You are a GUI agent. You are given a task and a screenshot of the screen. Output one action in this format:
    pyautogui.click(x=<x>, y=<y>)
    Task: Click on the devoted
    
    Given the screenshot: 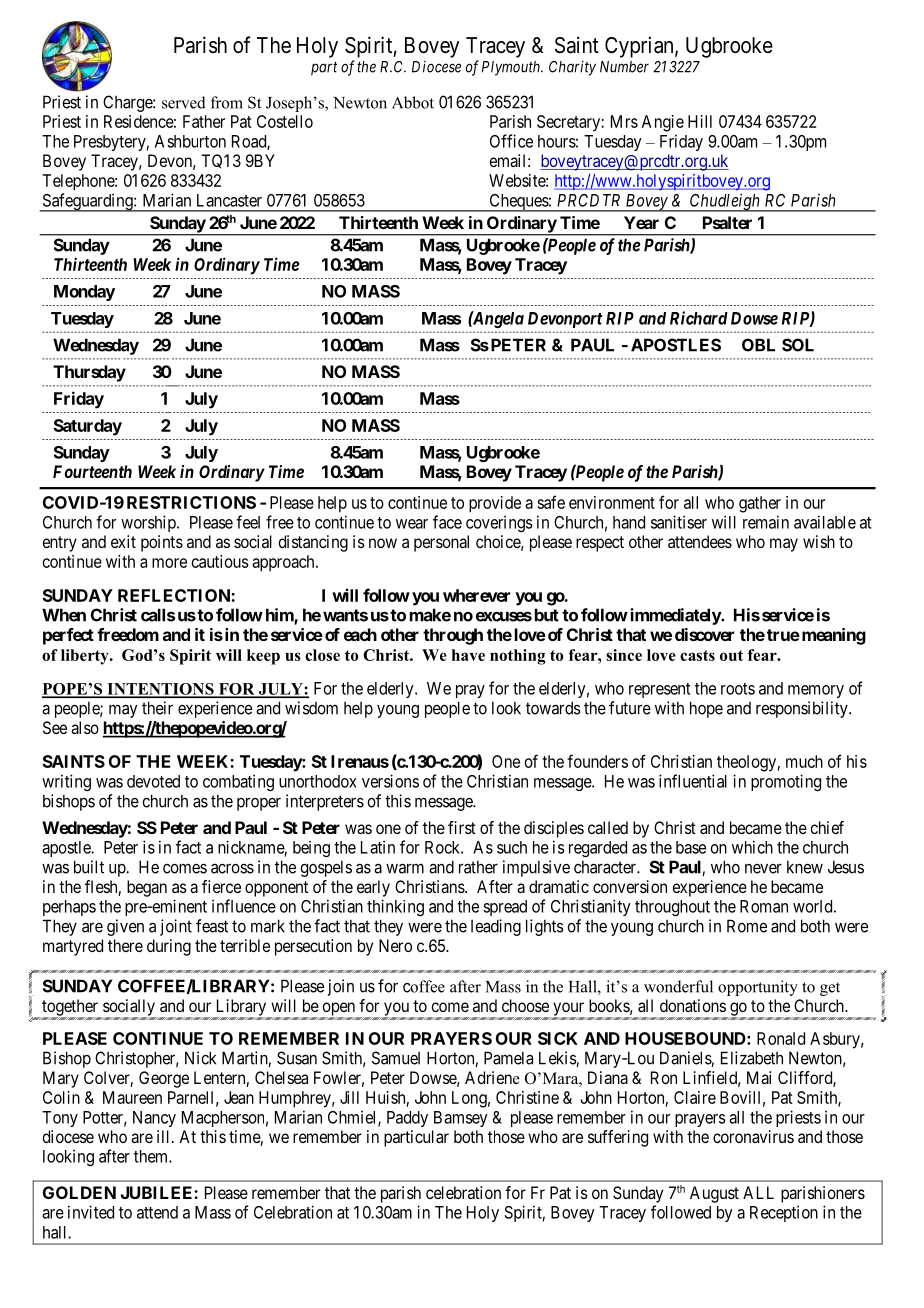 What is the action you would take?
    pyautogui.click(x=153, y=781)
